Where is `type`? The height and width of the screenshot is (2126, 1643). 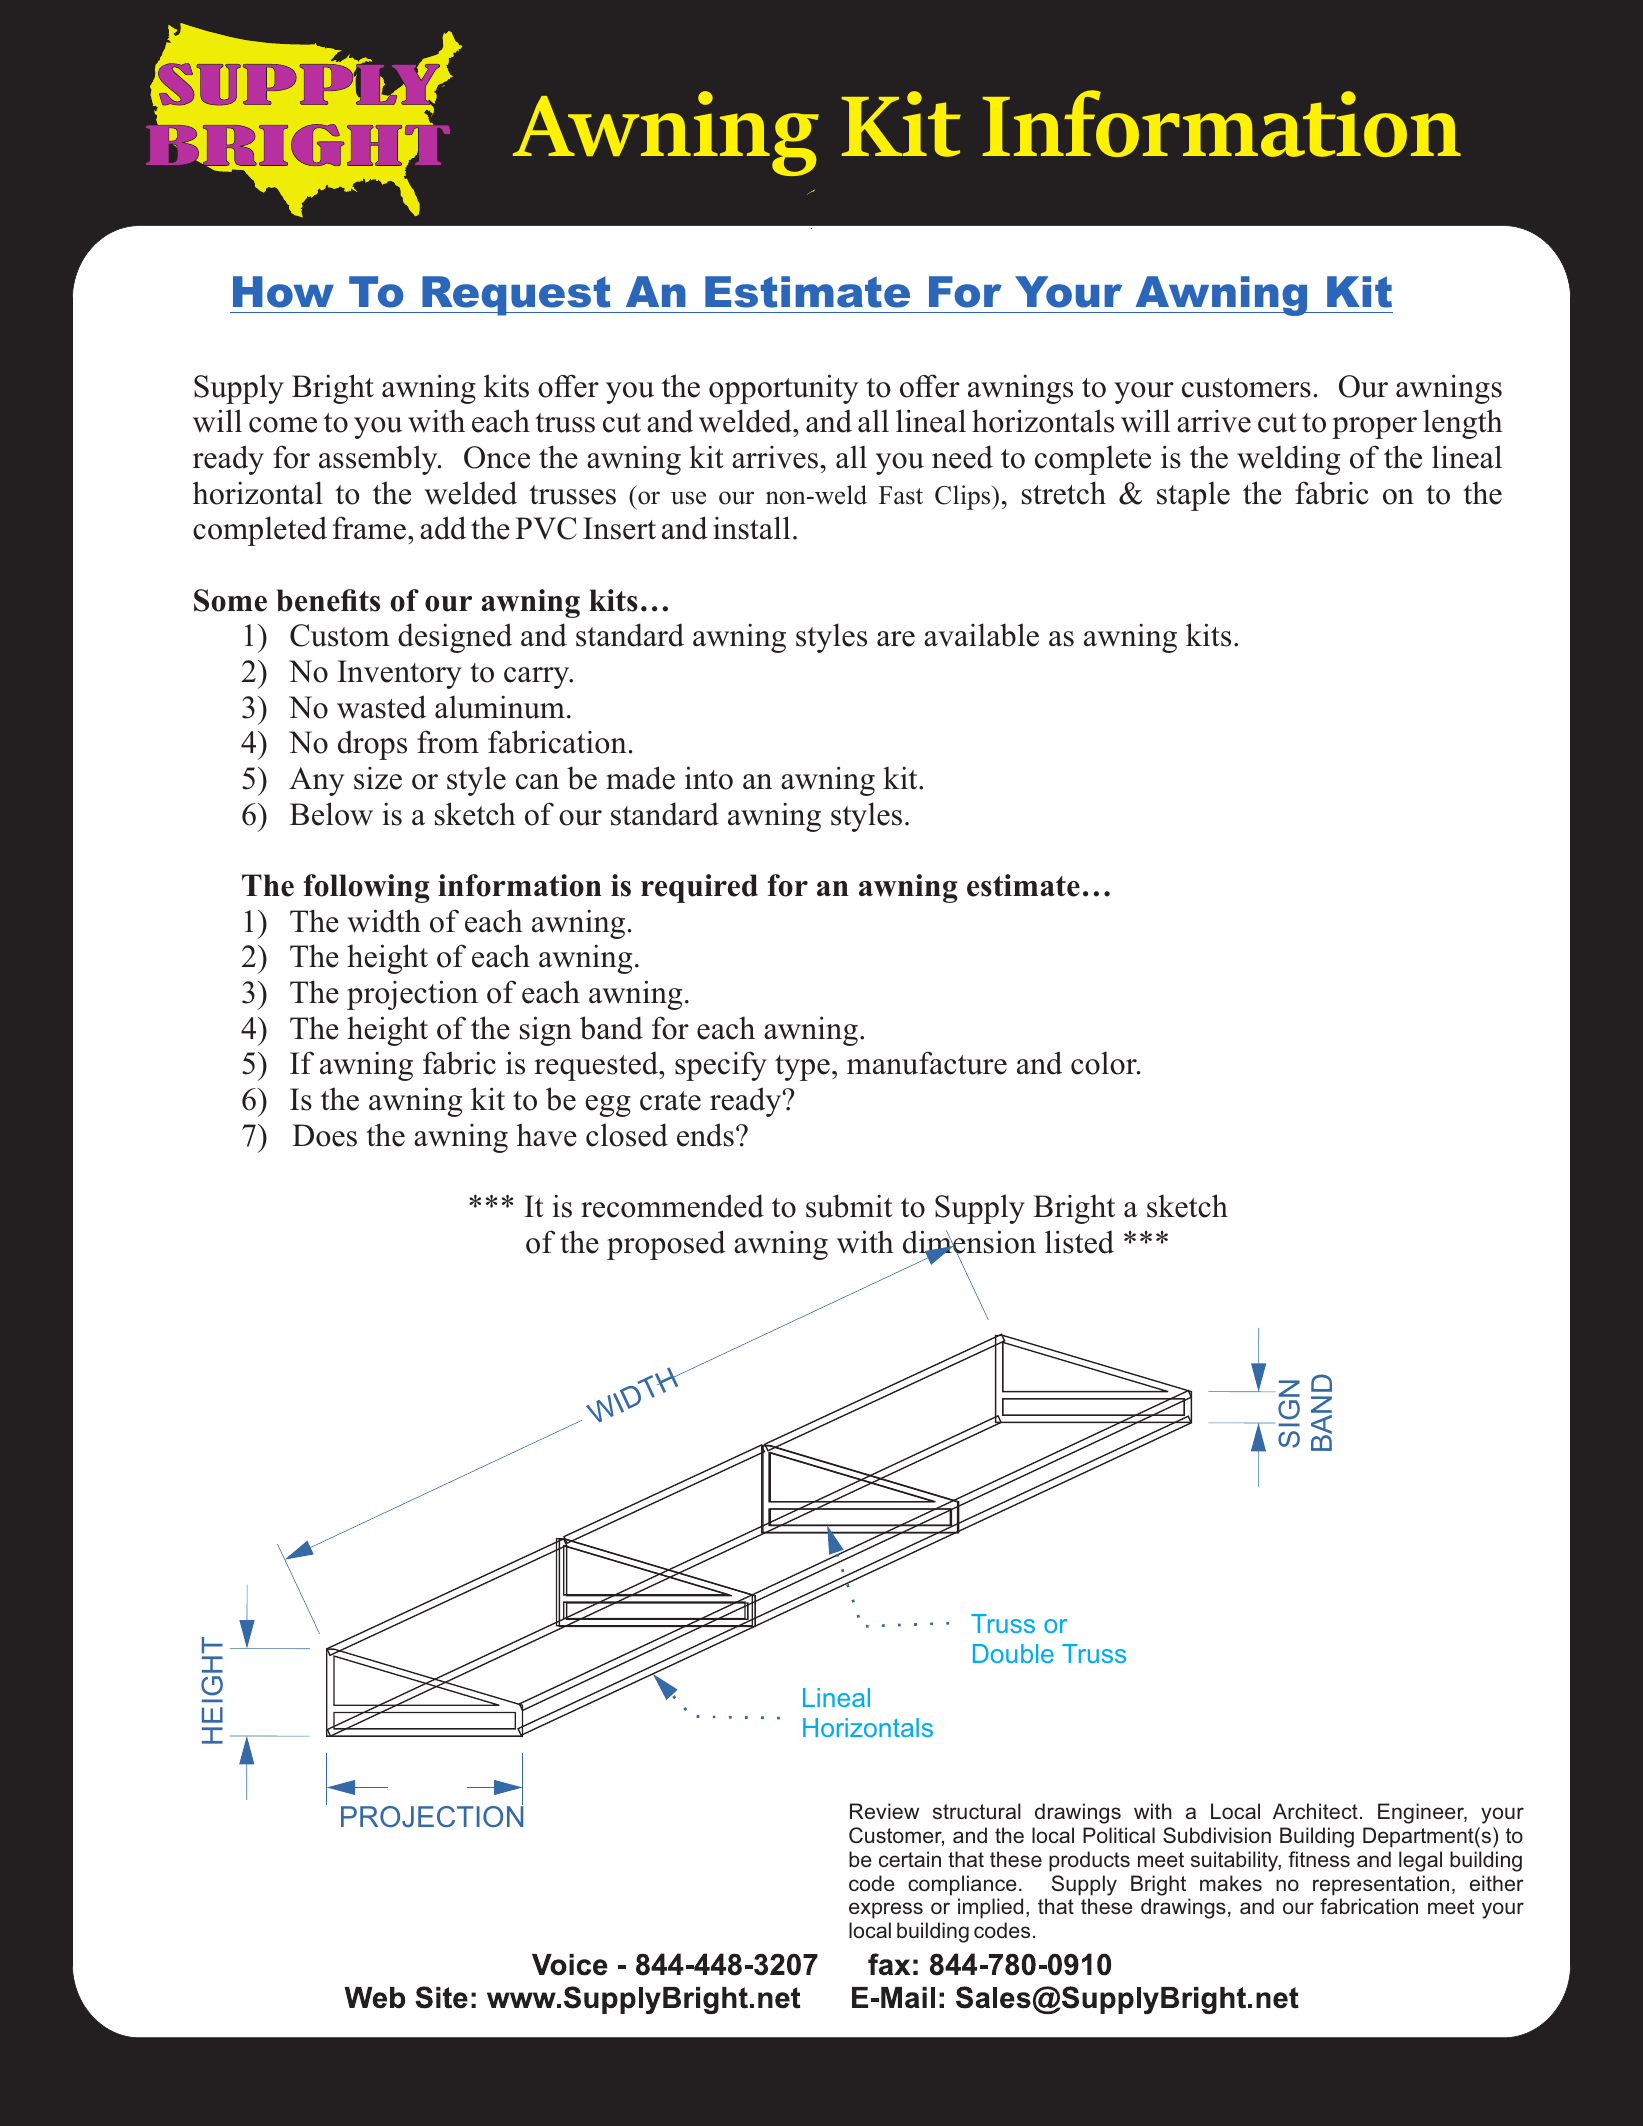
type is located at coordinates (802, 1068).
